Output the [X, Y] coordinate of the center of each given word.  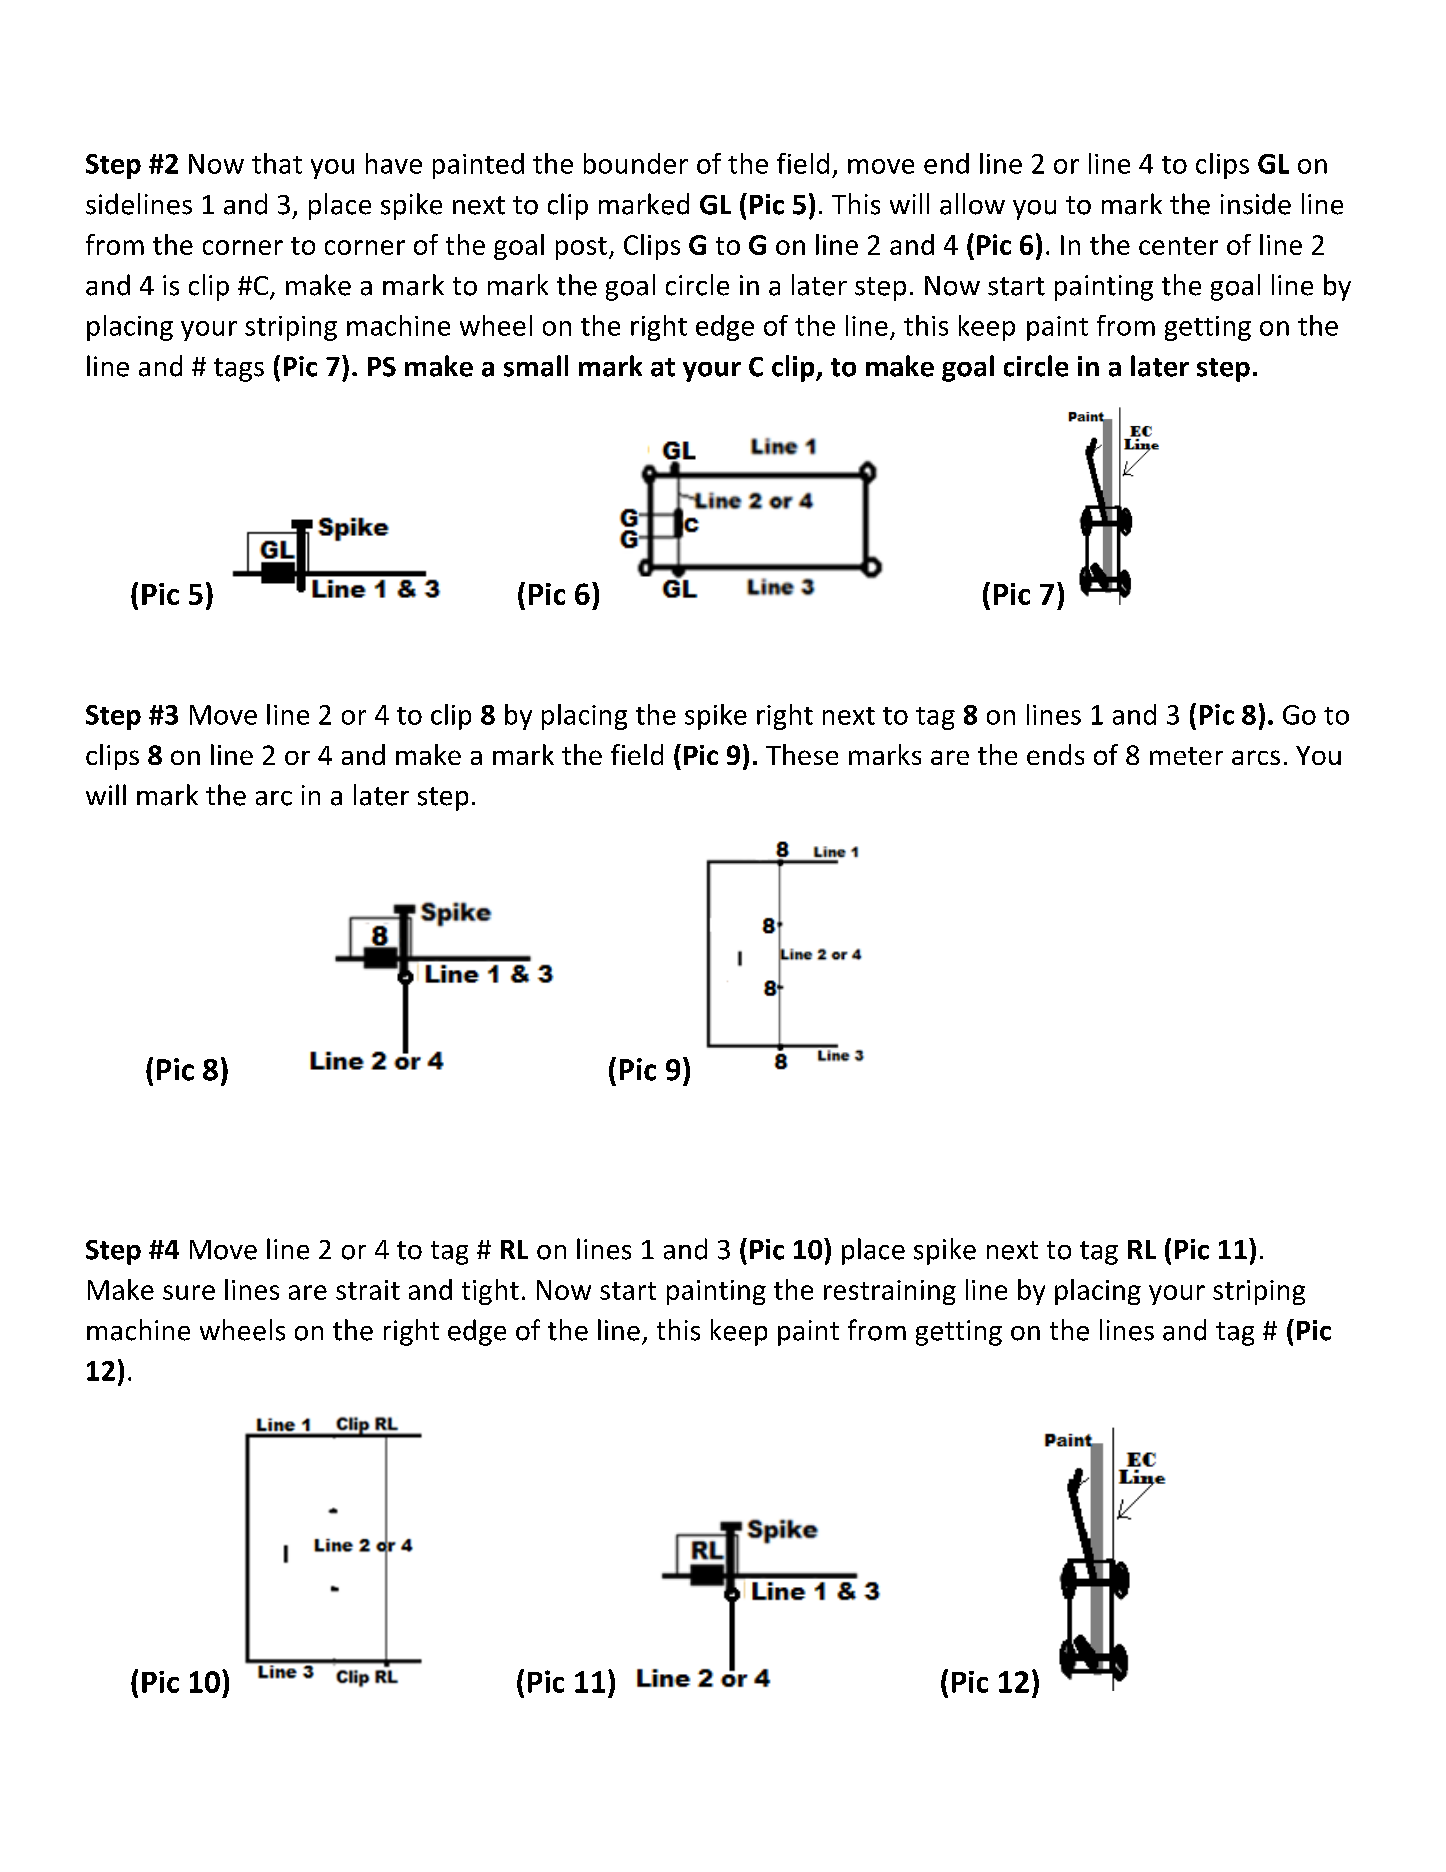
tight [490, 1292]
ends [1055, 754]
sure [189, 1292]
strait [368, 1290]
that [277, 163]
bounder [636, 163]
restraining [890, 1292]
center [1178, 246]
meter [1186, 756]
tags [239, 370]
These [802, 754]
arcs [1256, 757]
